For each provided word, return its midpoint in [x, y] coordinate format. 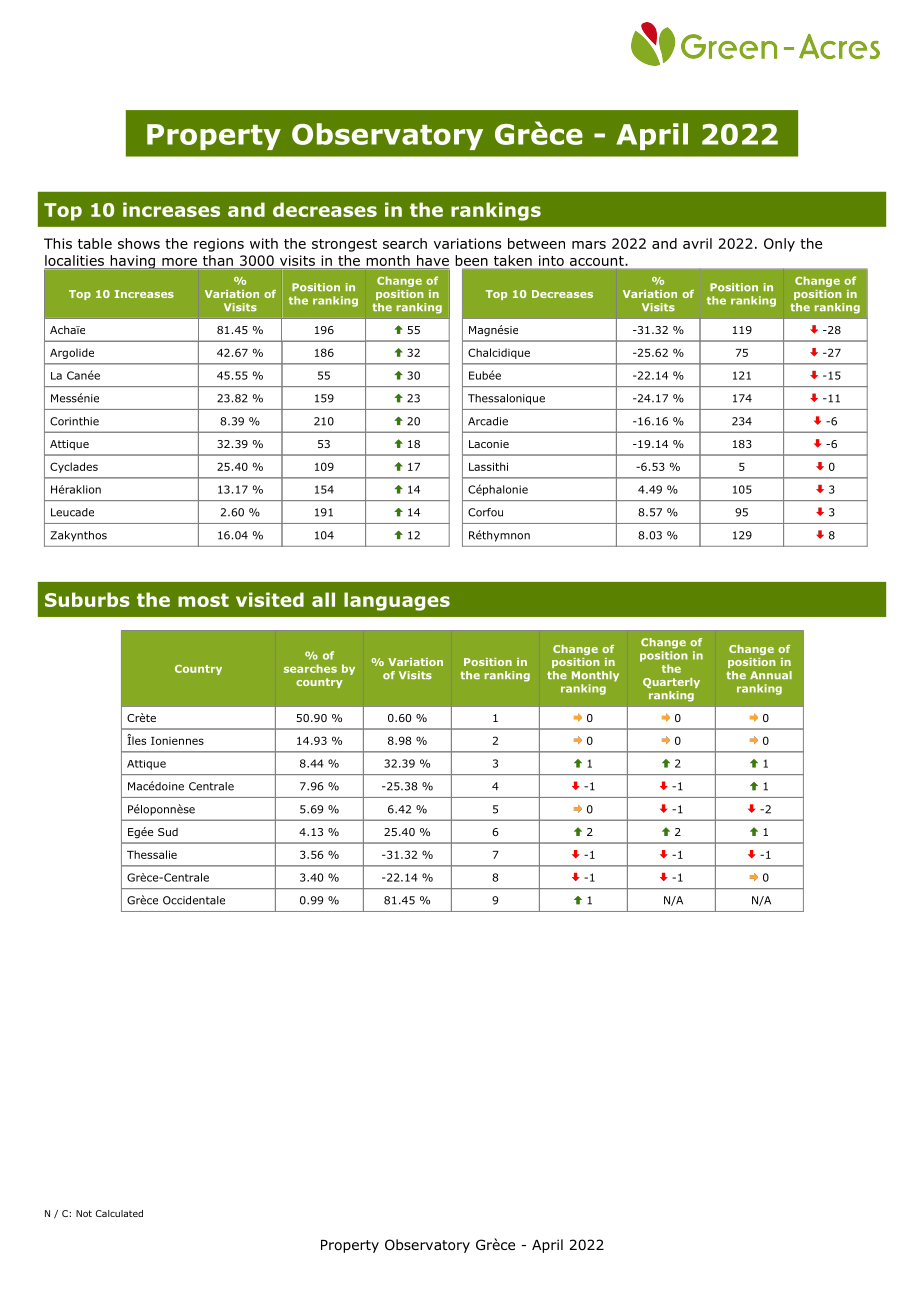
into [551, 260]
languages [397, 601]
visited [270, 599]
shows [139, 243]
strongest [344, 245]
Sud [168, 832]
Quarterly [671, 683]
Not [84, 1213]
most [203, 600]
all [323, 599]
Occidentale [194, 900]
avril [697, 243]
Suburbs [87, 599]
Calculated [119, 1213]
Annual [771, 675]
